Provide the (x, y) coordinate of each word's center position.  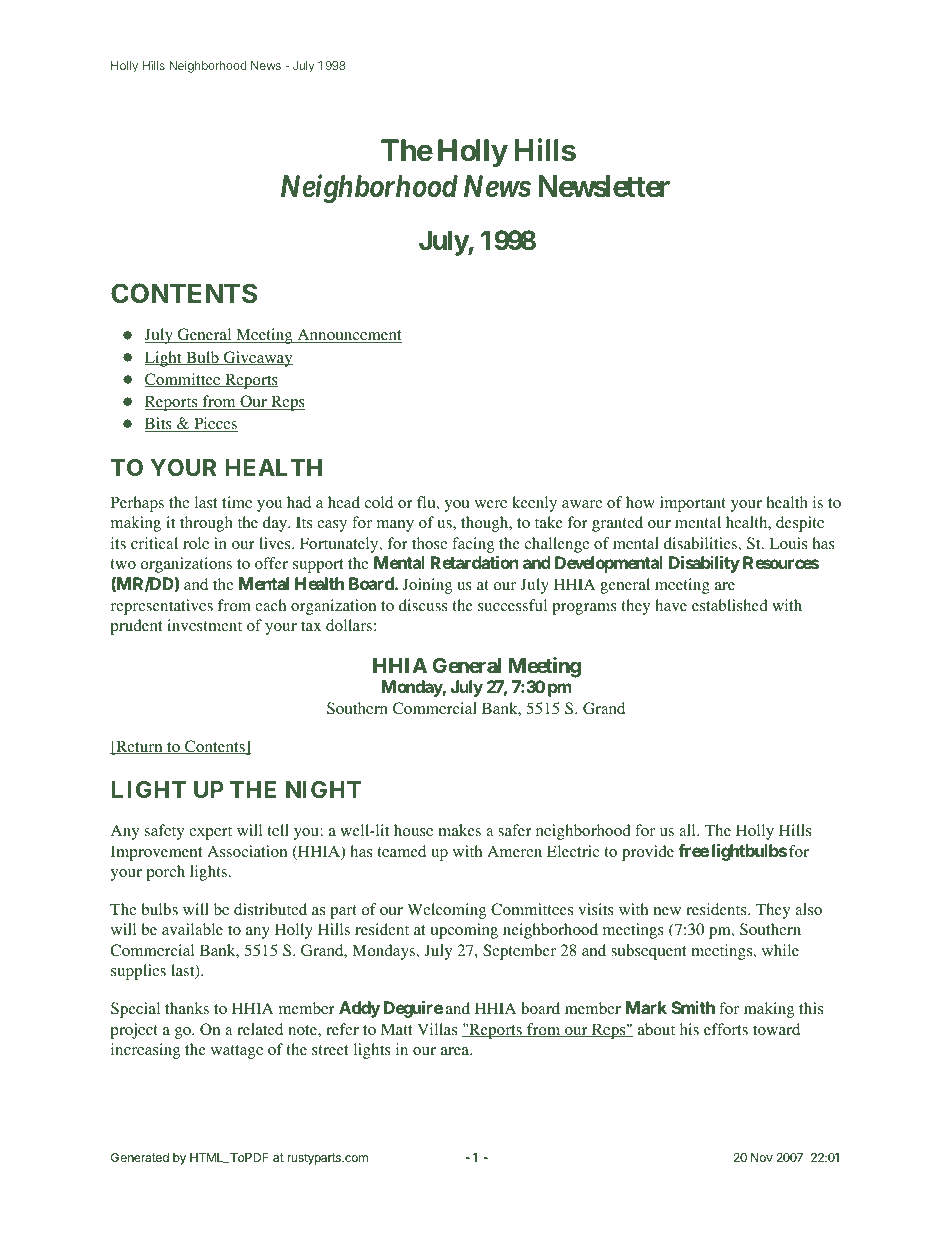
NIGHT (323, 789)
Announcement (348, 335)
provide (648, 853)
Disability (704, 564)
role (196, 543)
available (192, 929)
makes (459, 830)
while (780, 950)
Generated (140, 1157)
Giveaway (257, 359)
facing (473, 545)
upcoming (464, 931)
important (693, 504)
